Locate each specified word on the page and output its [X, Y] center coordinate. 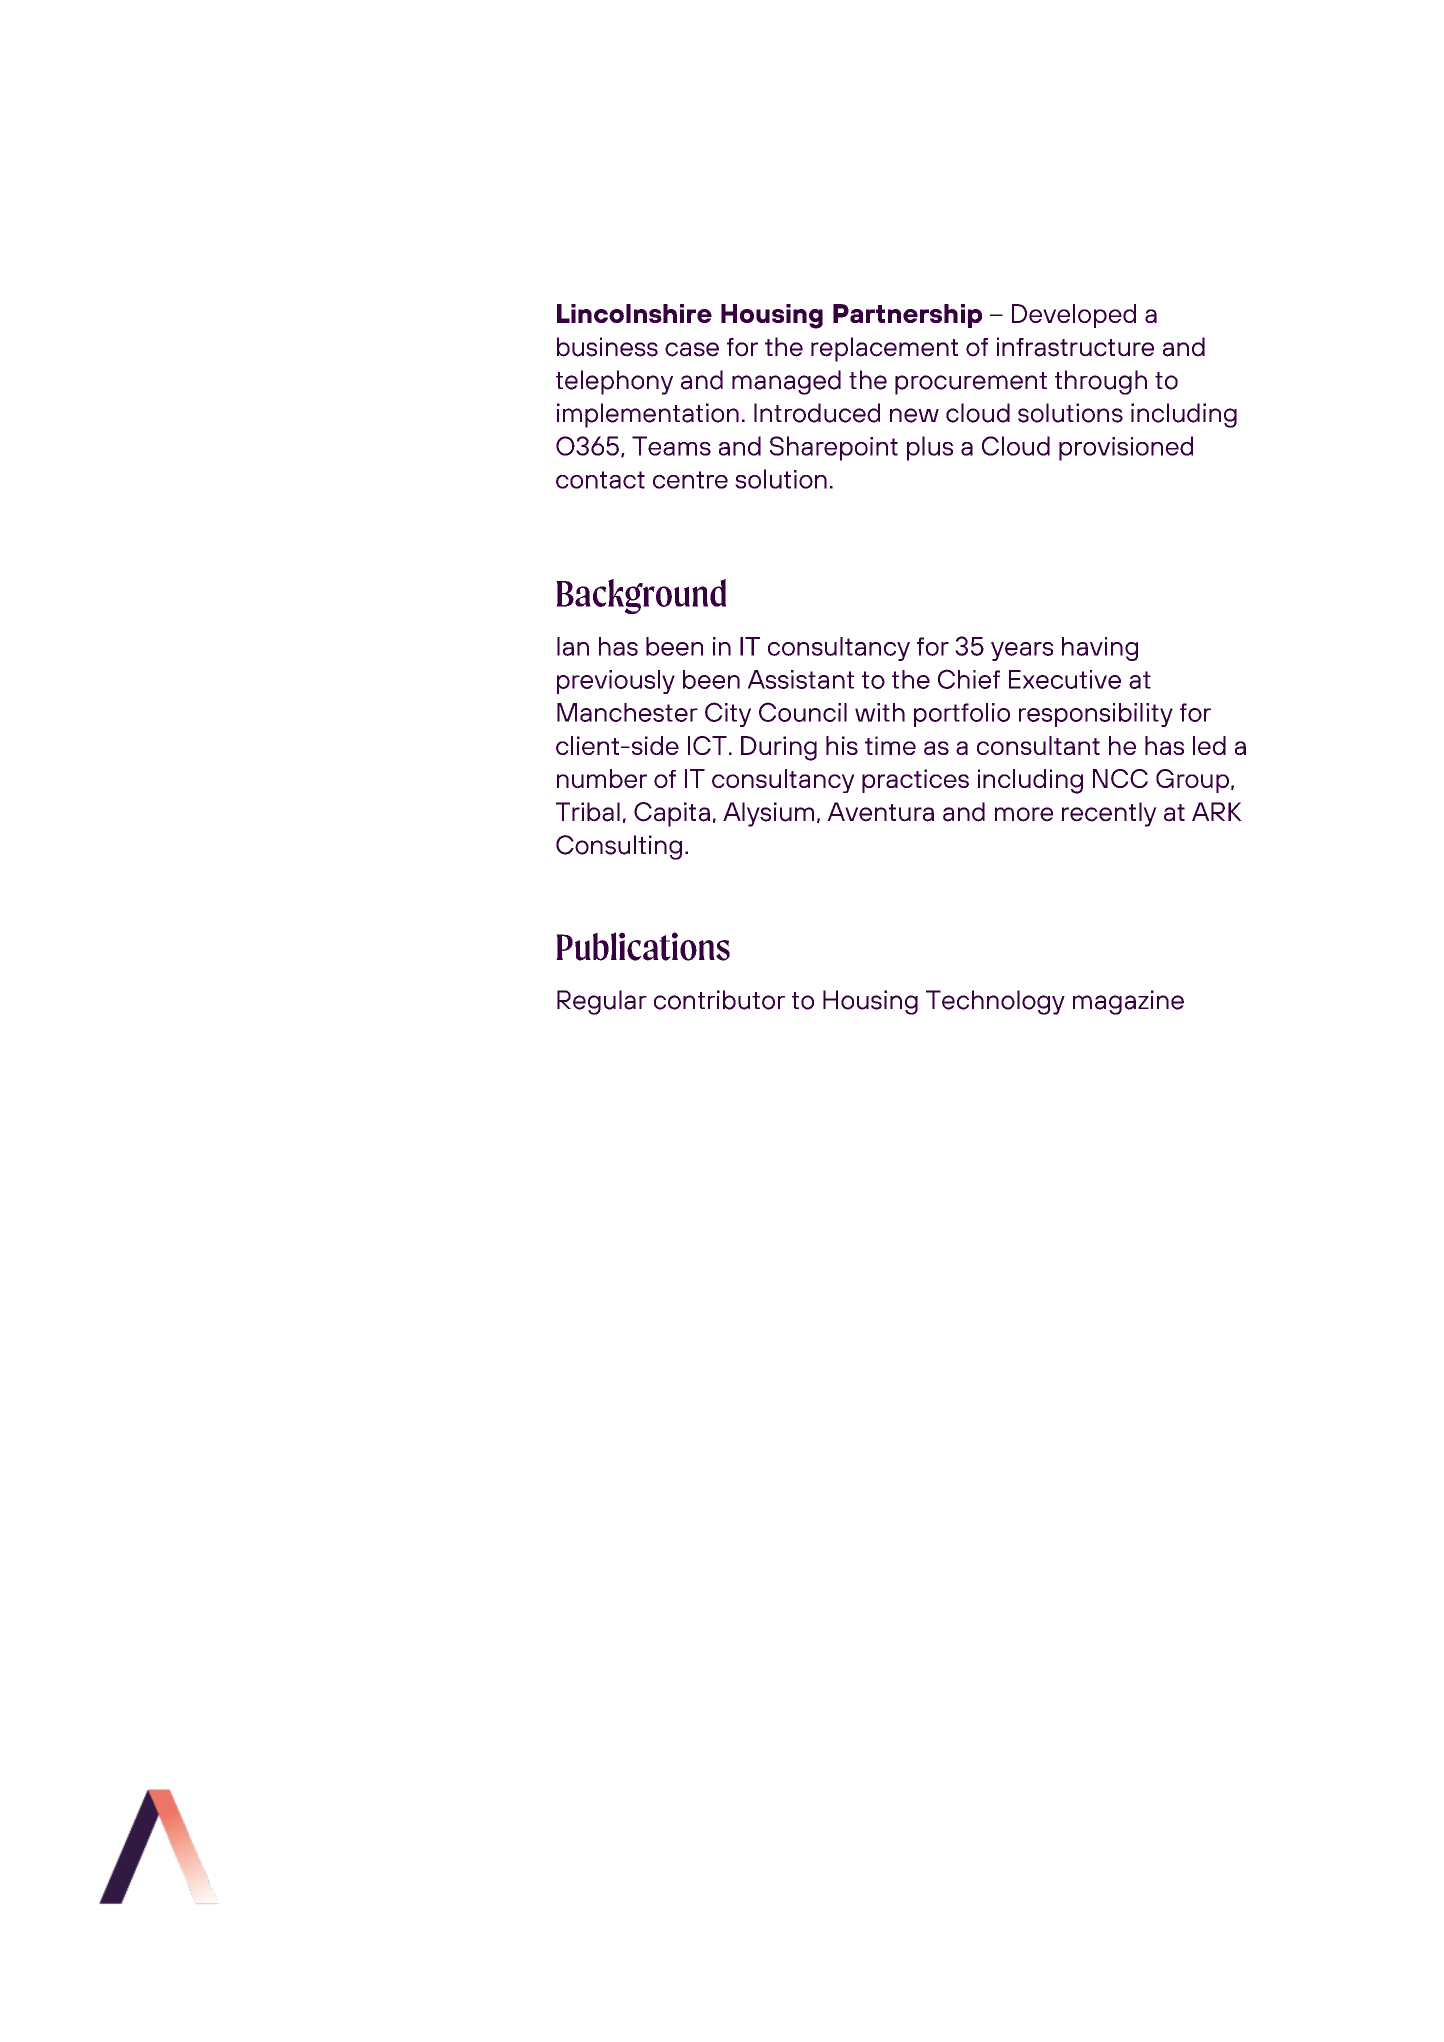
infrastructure [1075, 347]
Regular [602, 1002]
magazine [1128, 1002]
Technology [995, 1002]
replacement [884, 349]
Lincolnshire [634, 313]
